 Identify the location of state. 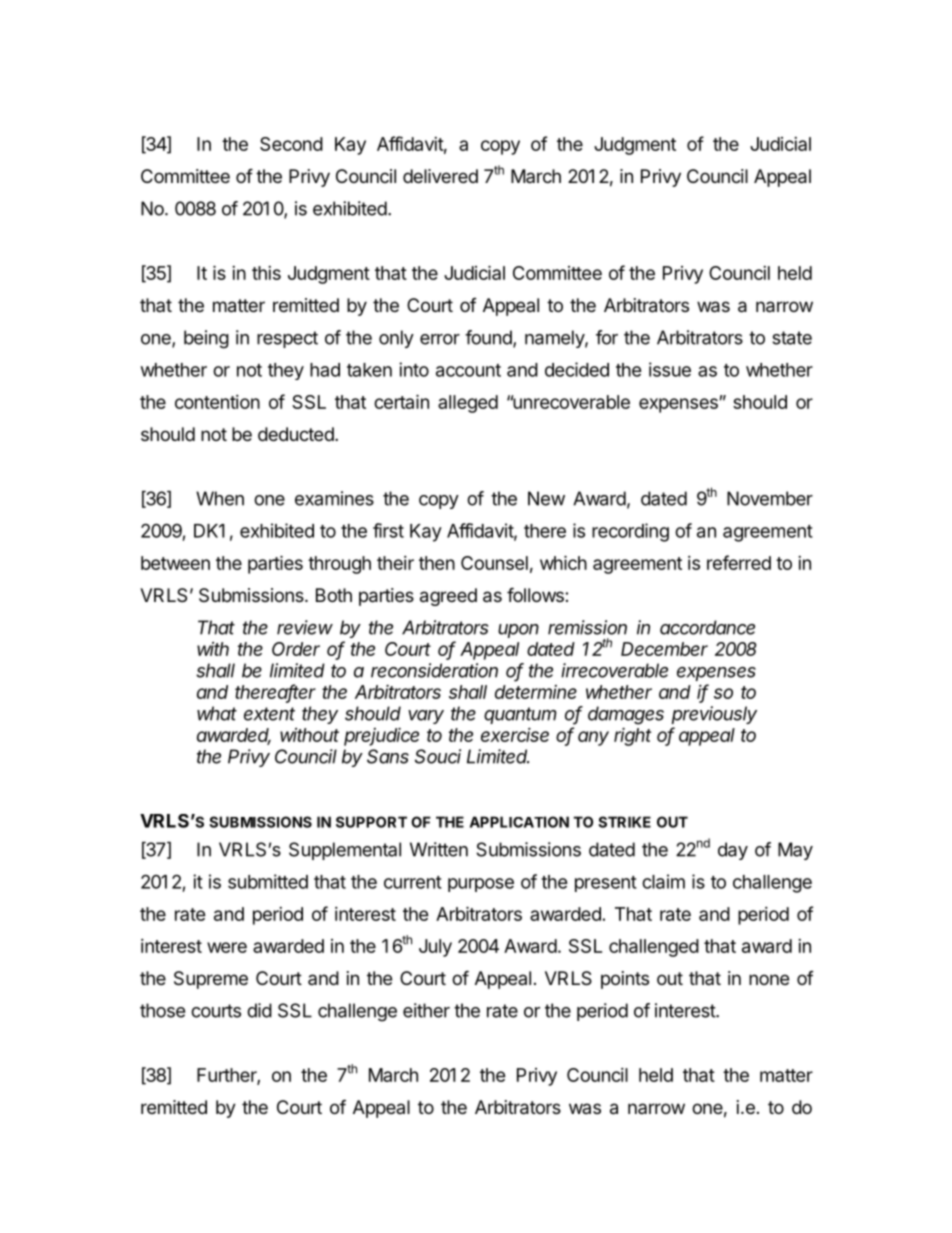
(792, 338).
